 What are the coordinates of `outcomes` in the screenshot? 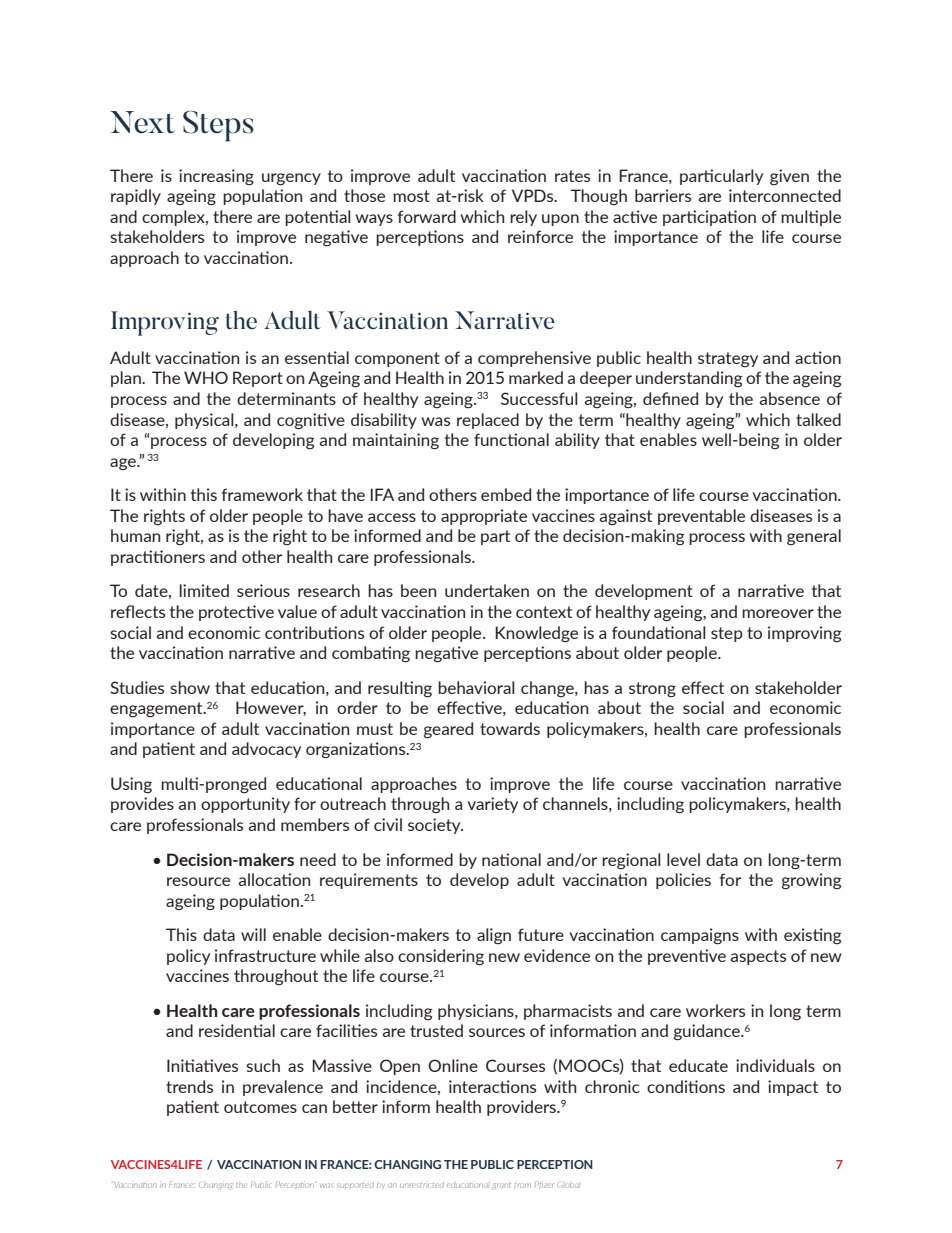 It's located at (260, 1107).
